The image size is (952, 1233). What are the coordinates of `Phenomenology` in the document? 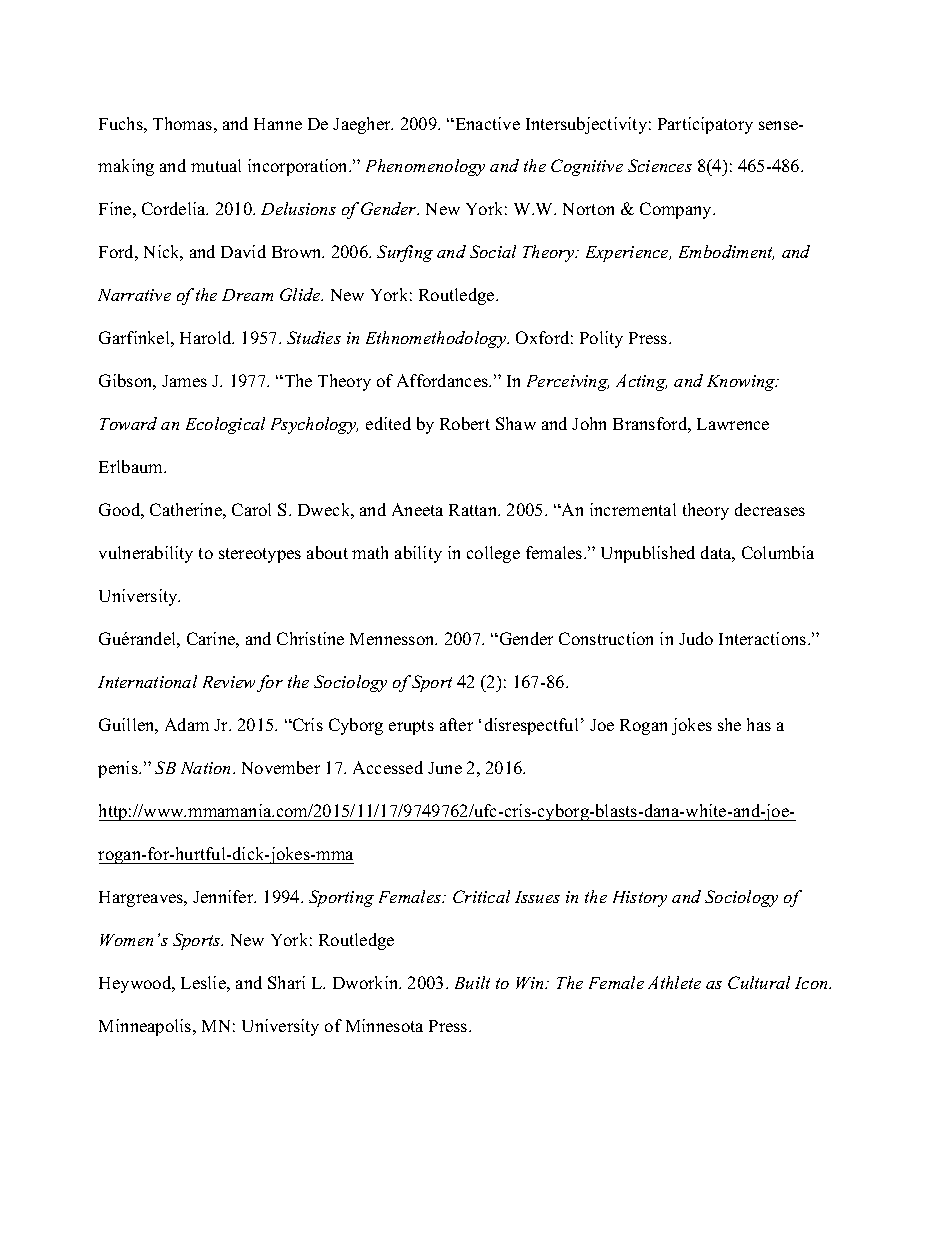 It's located at (425, 167).
